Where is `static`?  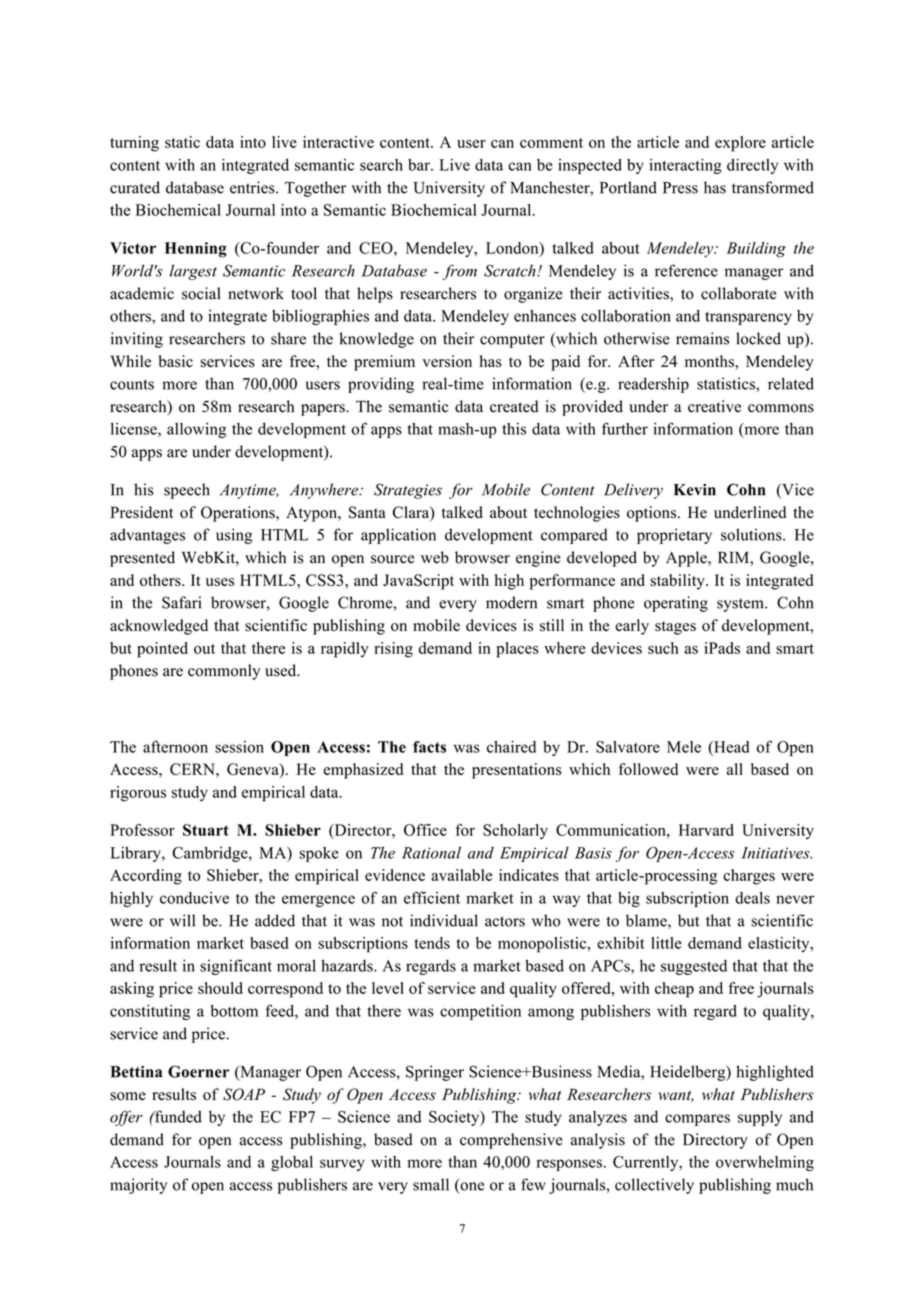 static is located at coordinates (182, 142).
